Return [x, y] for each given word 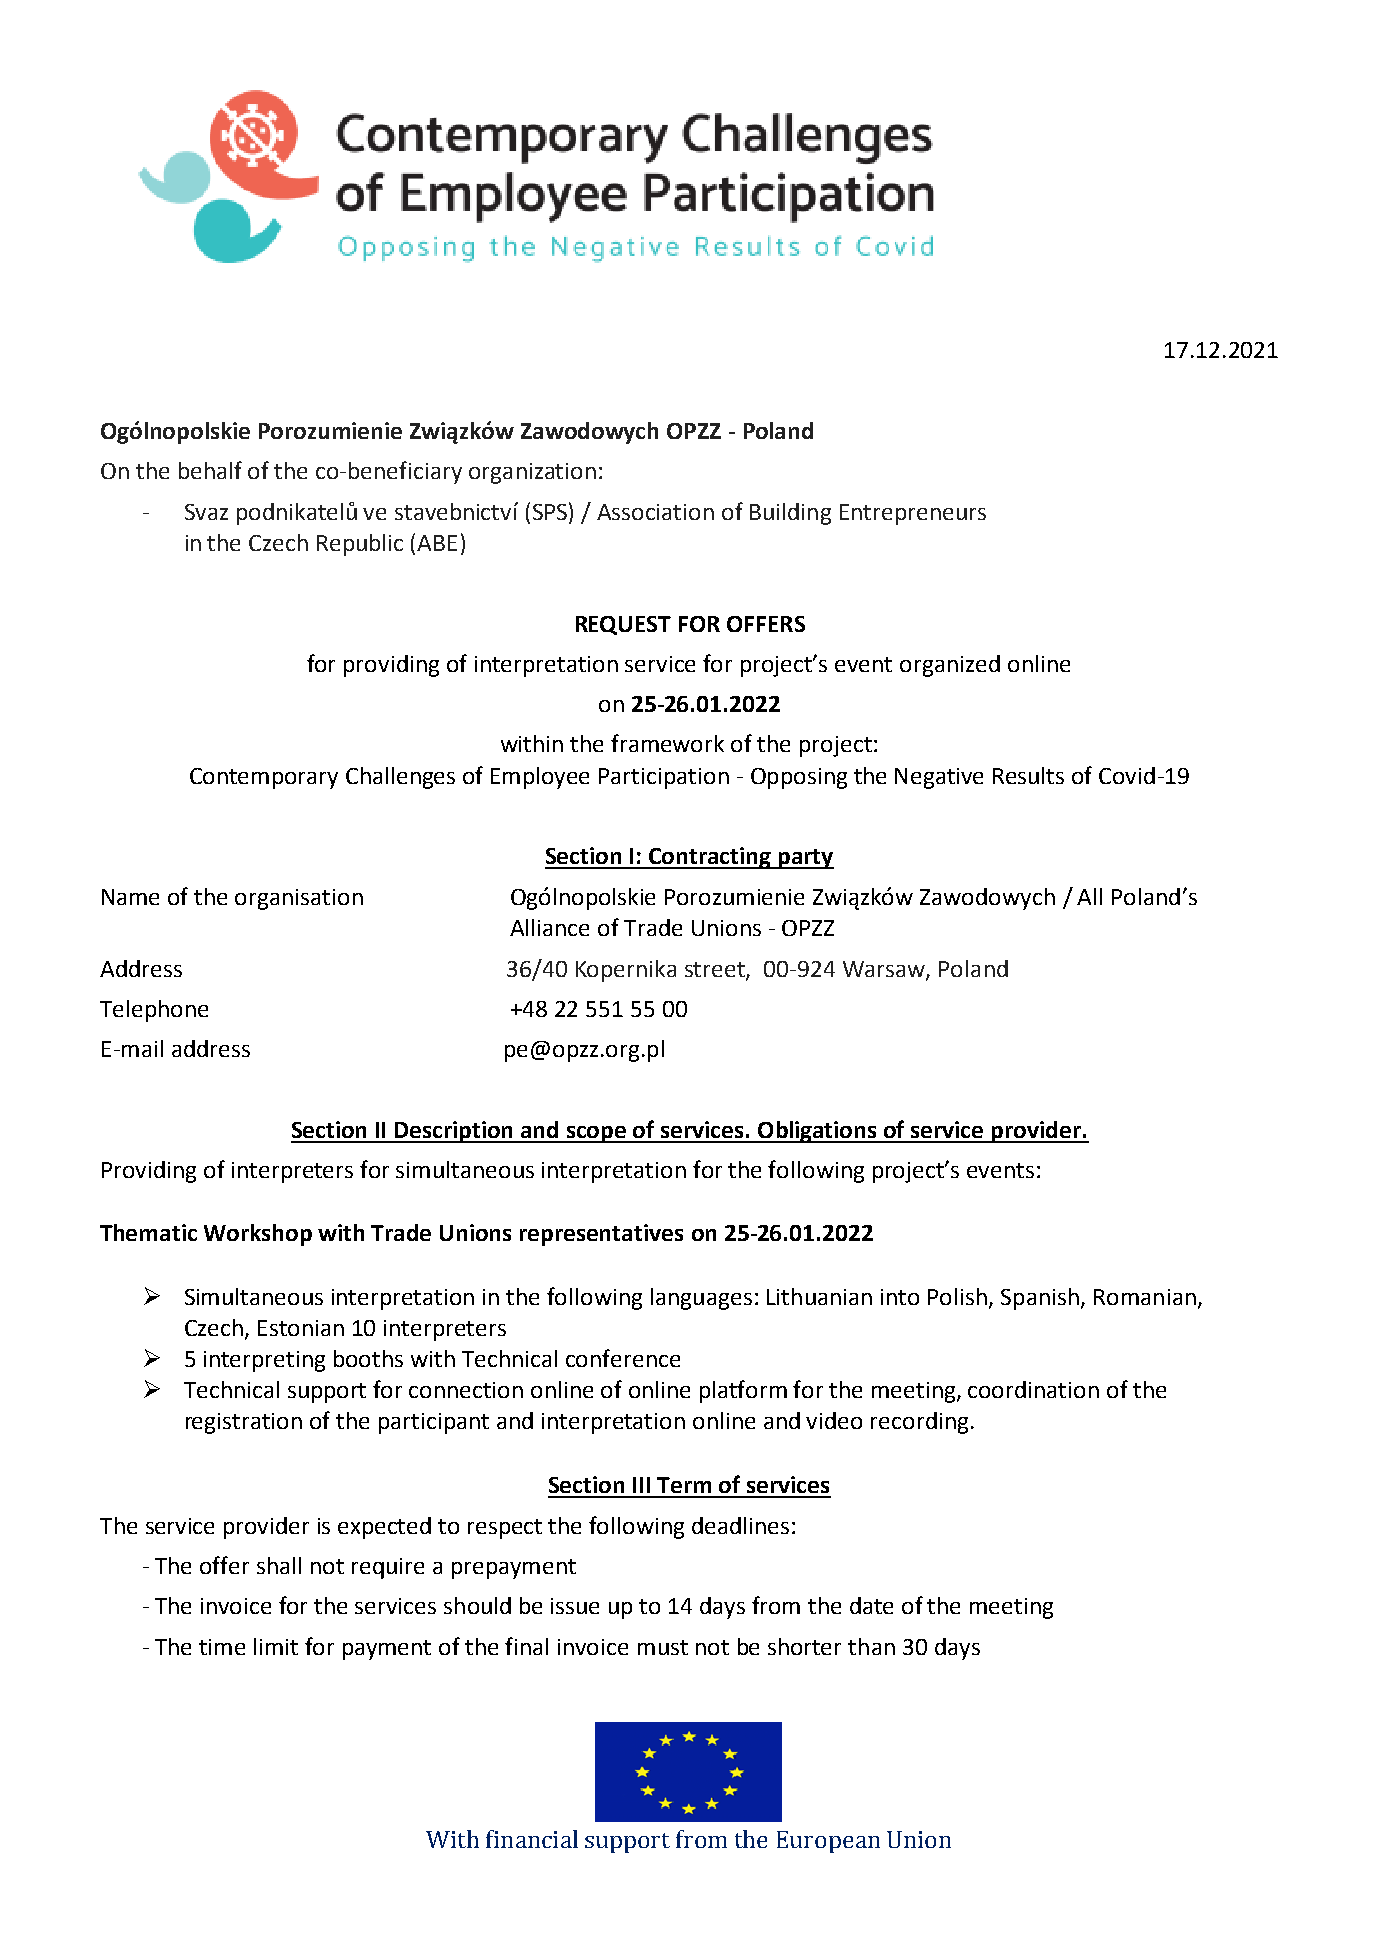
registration [244, 1423]
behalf [210, 470]
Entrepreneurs [913, 514]
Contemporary [264, 778]
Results [1028, 775]
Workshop [258, 1235]
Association [655, 512]
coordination [1033, 1389]
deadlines [740, 1525]
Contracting [710, 858]
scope [597, 1134]
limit [276, 1646]
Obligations [817, 1132]
